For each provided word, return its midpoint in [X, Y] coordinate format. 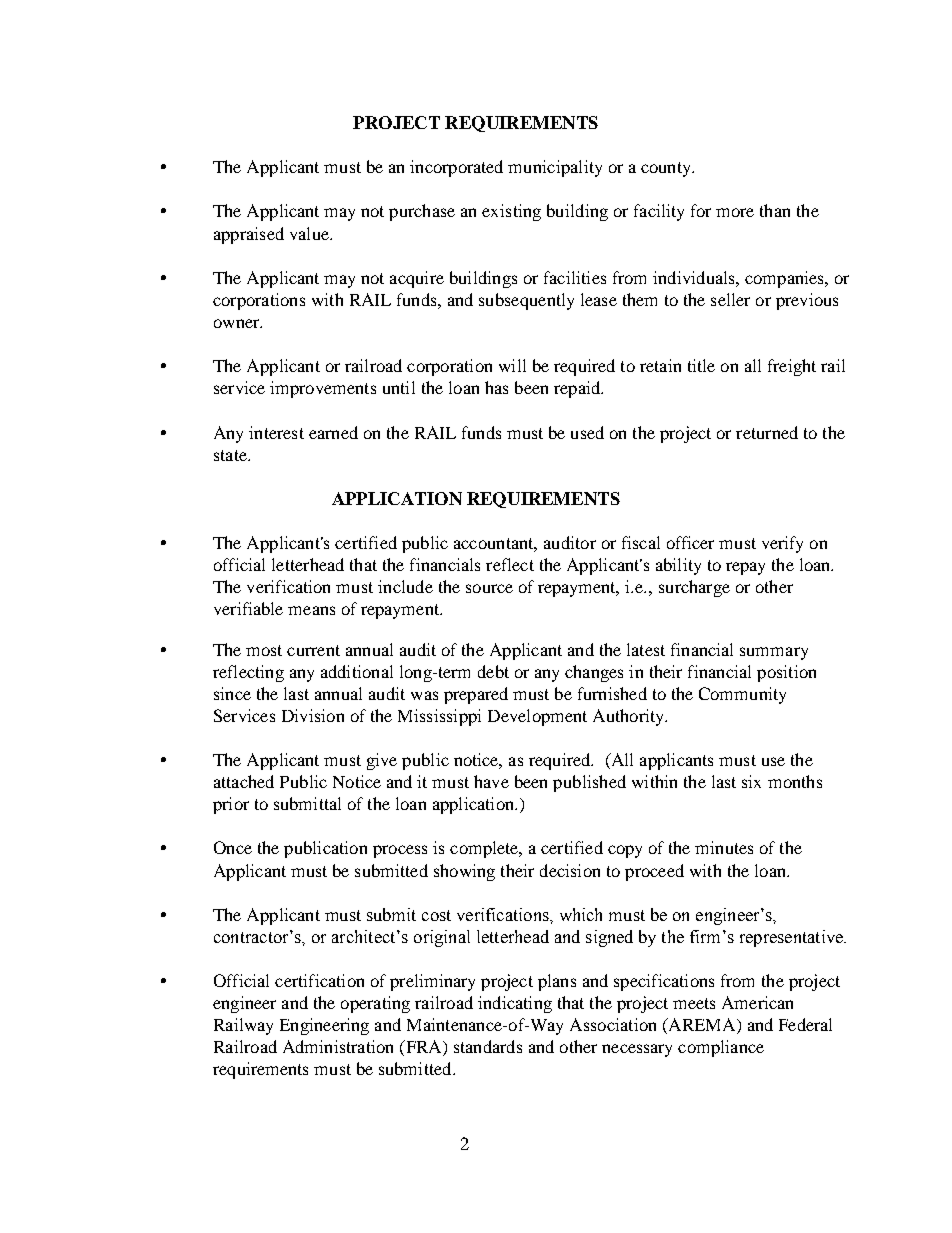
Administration [338, 1046]
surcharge [694, 588]
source [489, 588]
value [310, 233]
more [735, 212]
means [311, 610]
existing [511, 212]
